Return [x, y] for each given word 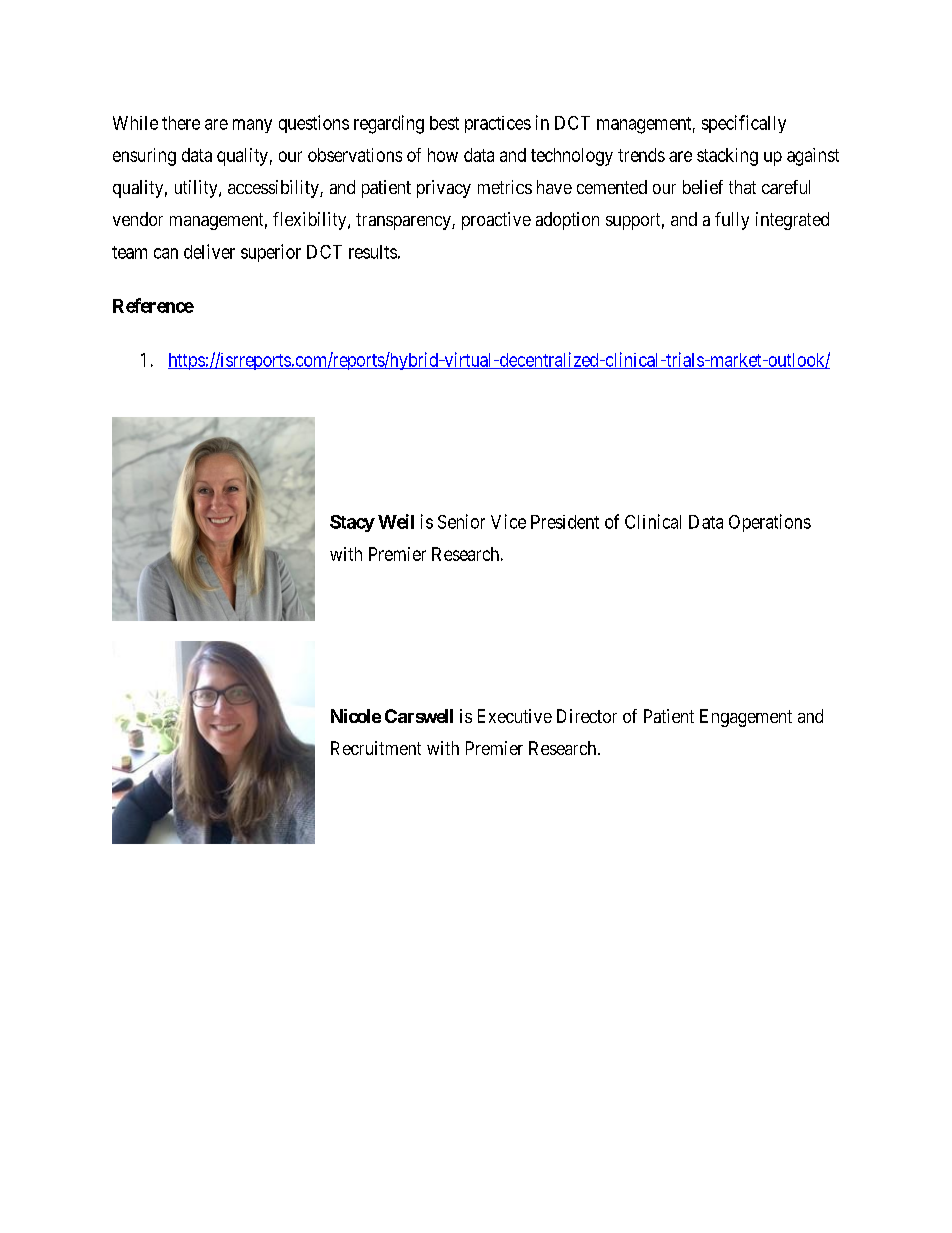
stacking [727, 157]
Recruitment [376, 748]
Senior [461, 521]
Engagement [746, 718]
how [443, 155]
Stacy [352, 523]
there [181, 123]
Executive [515, 716]
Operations [770, 523]
